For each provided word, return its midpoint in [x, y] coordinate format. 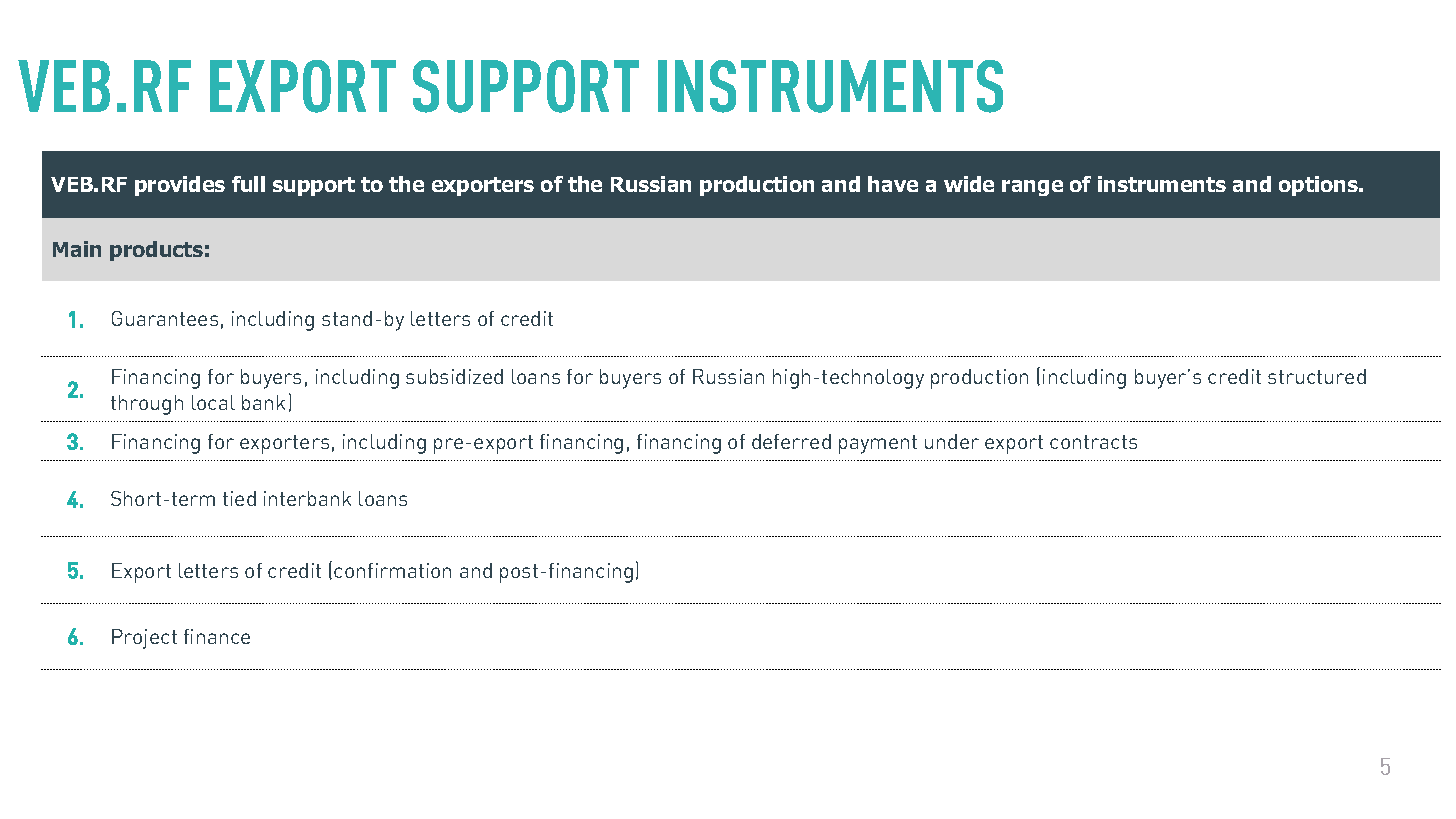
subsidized [454, 376]
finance [217, 636]
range [1032, 188]
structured [1317, 376]
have [893, 184]
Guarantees [165, 318]
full [248, 184]
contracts [1093, 442]
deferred [791, 441]
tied [239, 498]
